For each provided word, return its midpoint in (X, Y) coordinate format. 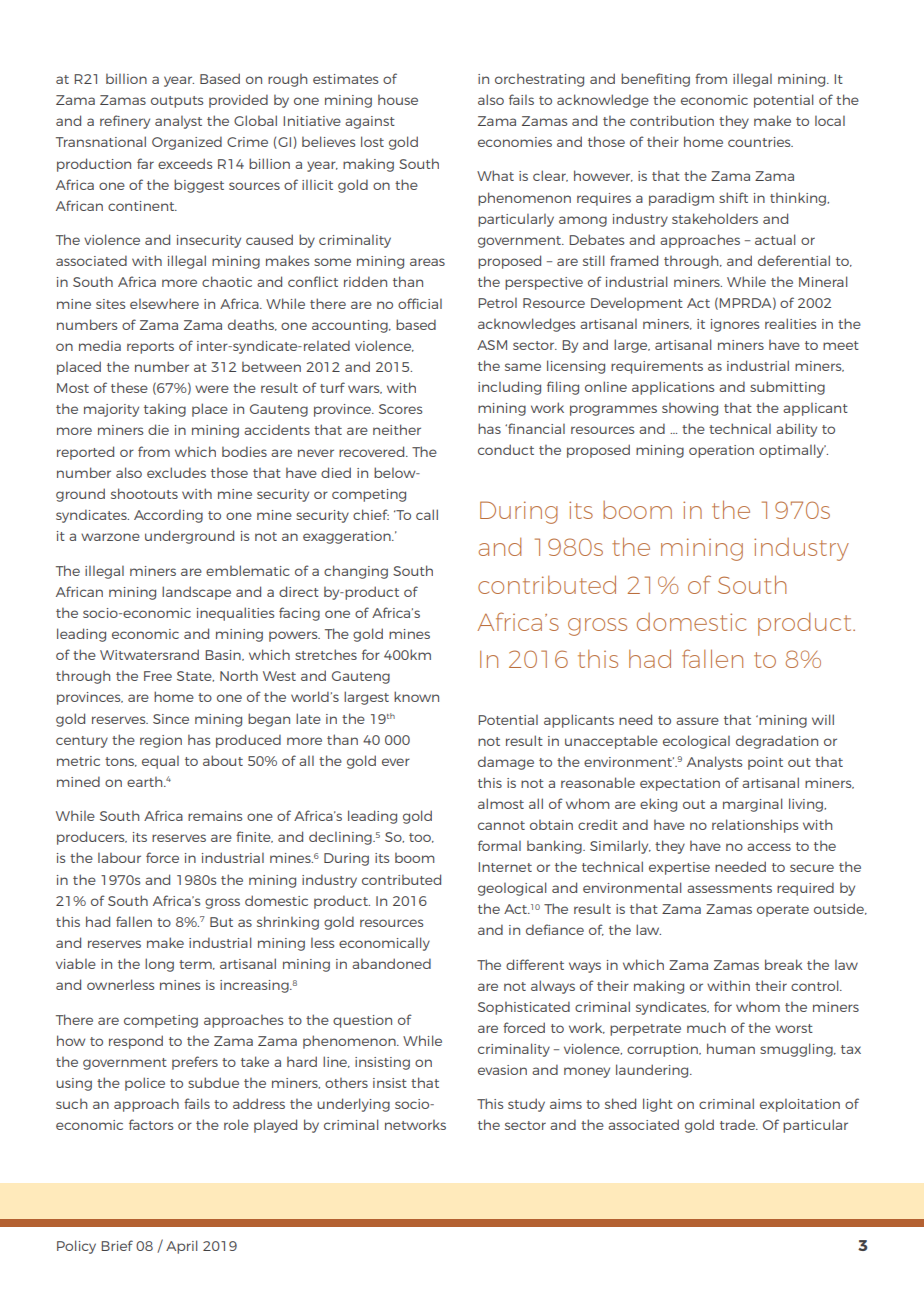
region (161, 741)
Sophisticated (524, 1008)
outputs (177, 102)
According (168, 516)
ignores (735, 325)
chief (371, 514)
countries (760, 142)
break (784, 964)
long (159, 965)
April (181, 1247)
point (765, 763)
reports (150, 348)
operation (721, 451)
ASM (492, 345)
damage (506, 763)
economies (515, 142)
